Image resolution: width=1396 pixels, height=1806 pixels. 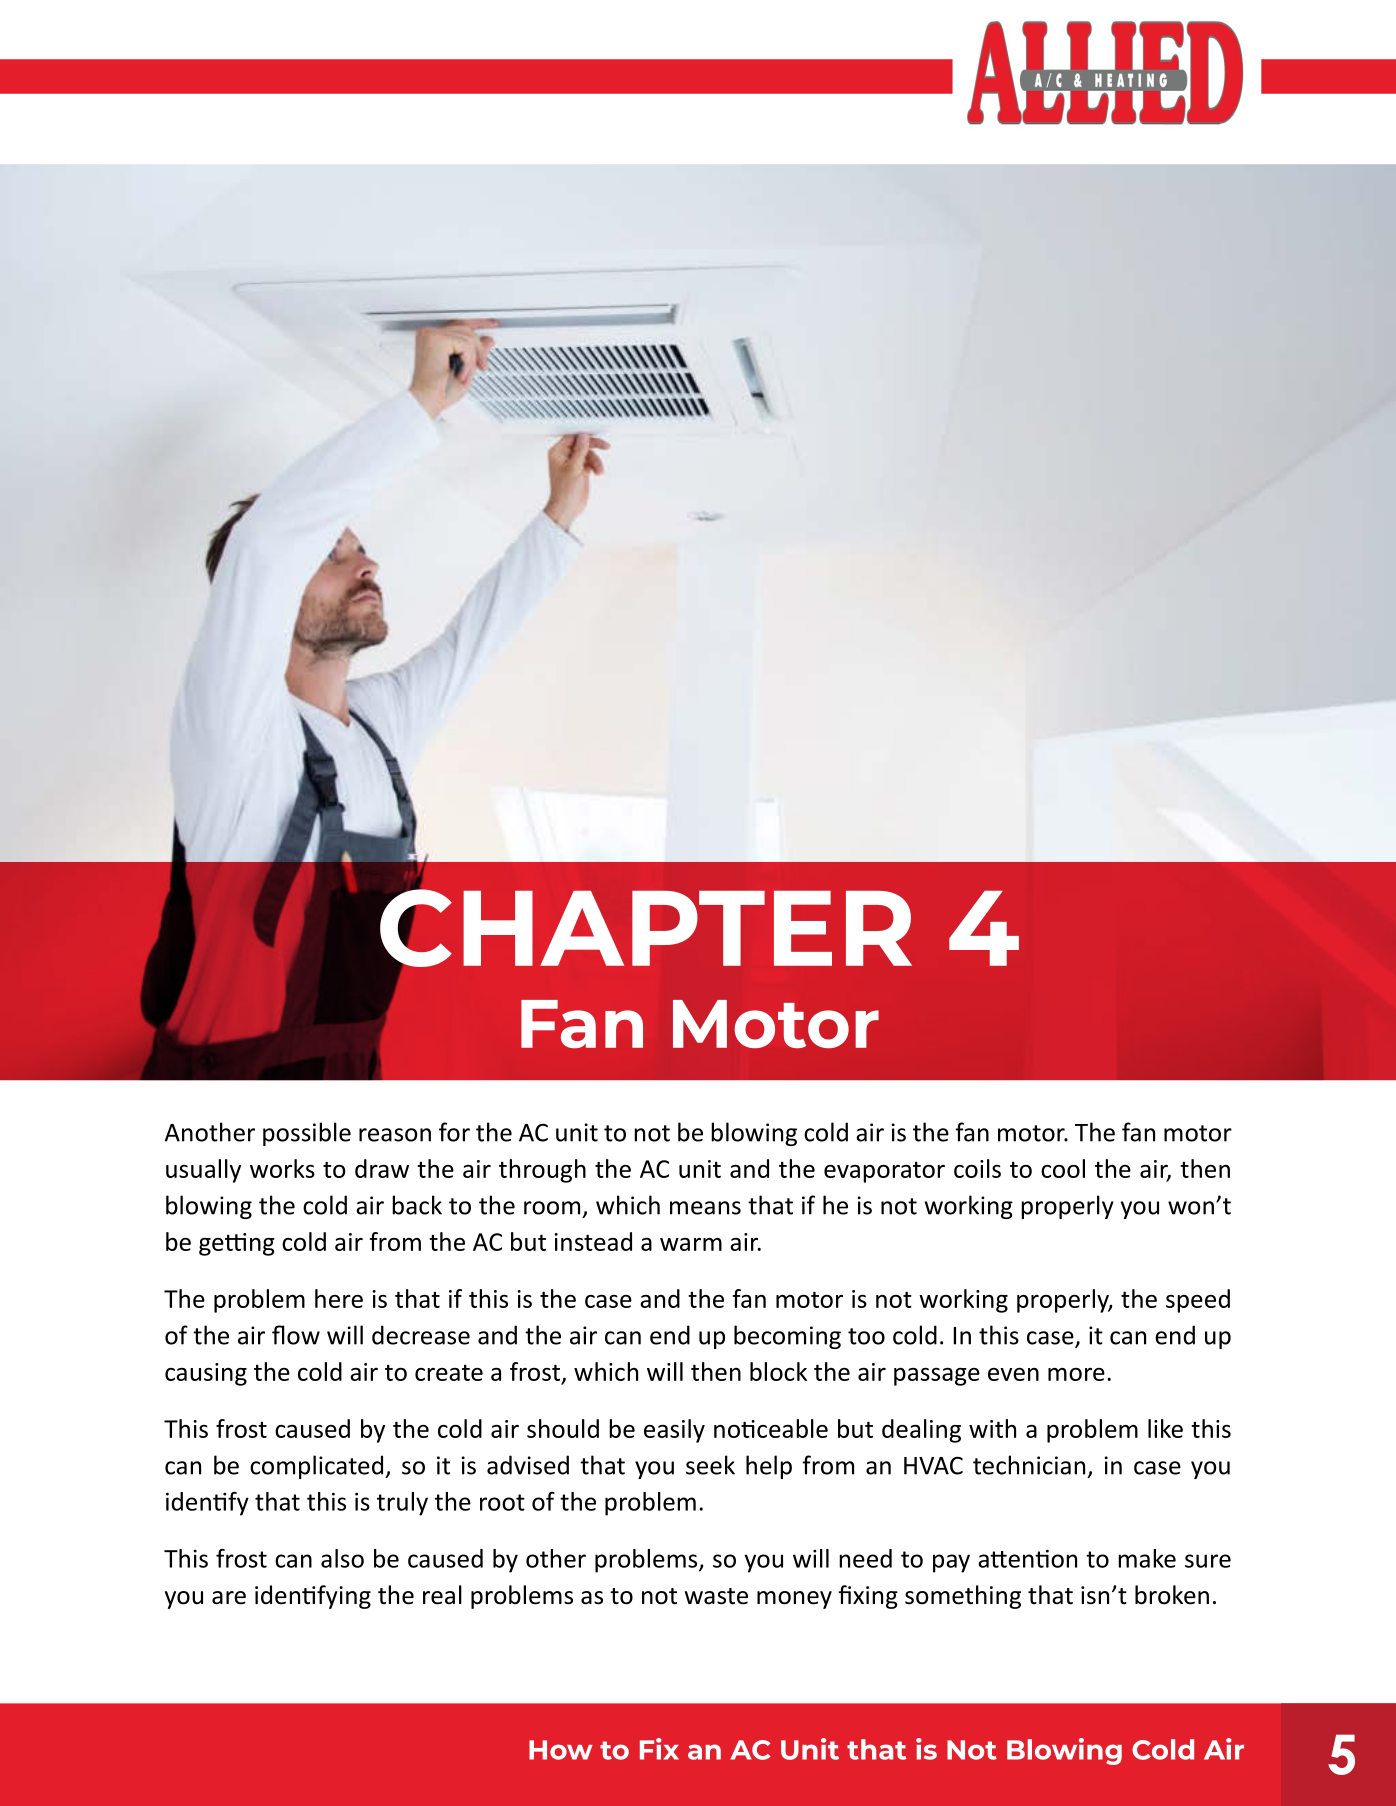 I want to click on through, so click(x=542, y=1171).
